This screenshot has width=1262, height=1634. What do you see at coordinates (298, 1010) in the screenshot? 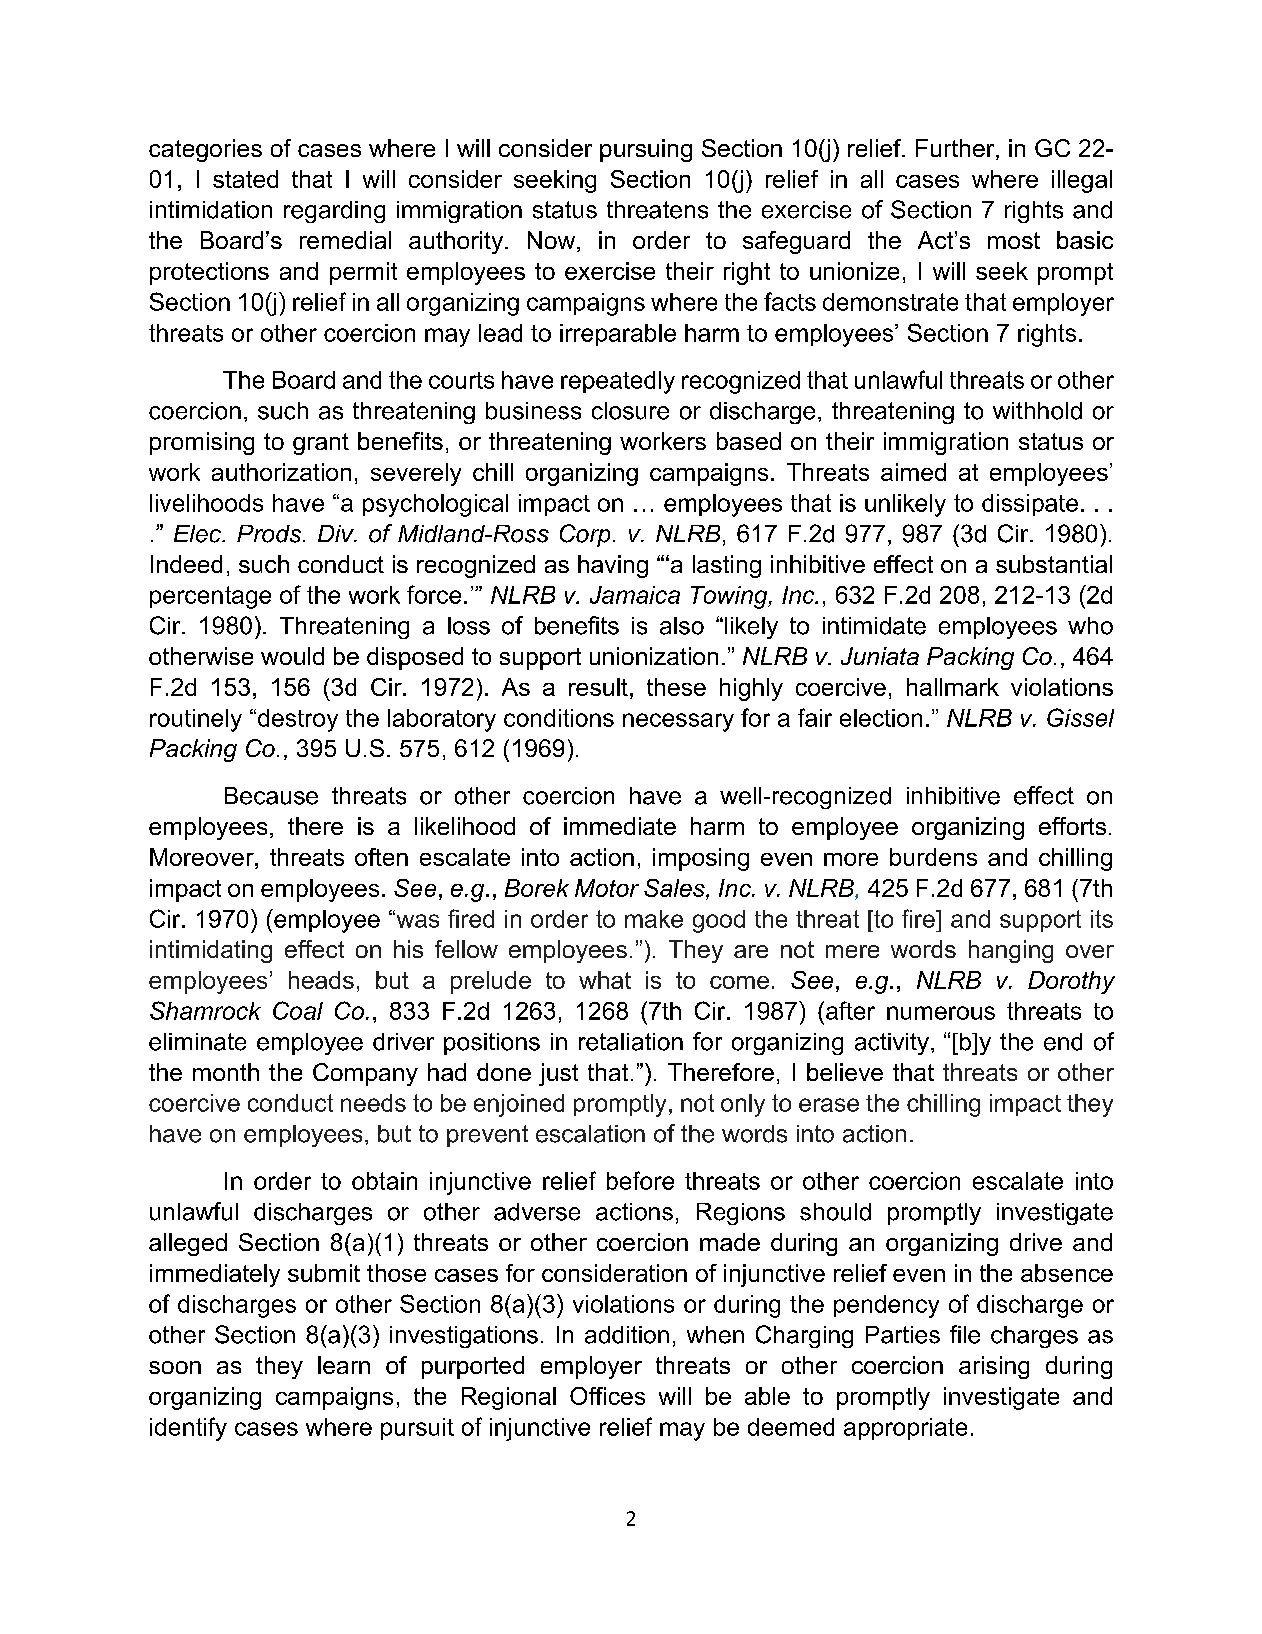
I see `Coal` at bounding box center [298, 1010].
